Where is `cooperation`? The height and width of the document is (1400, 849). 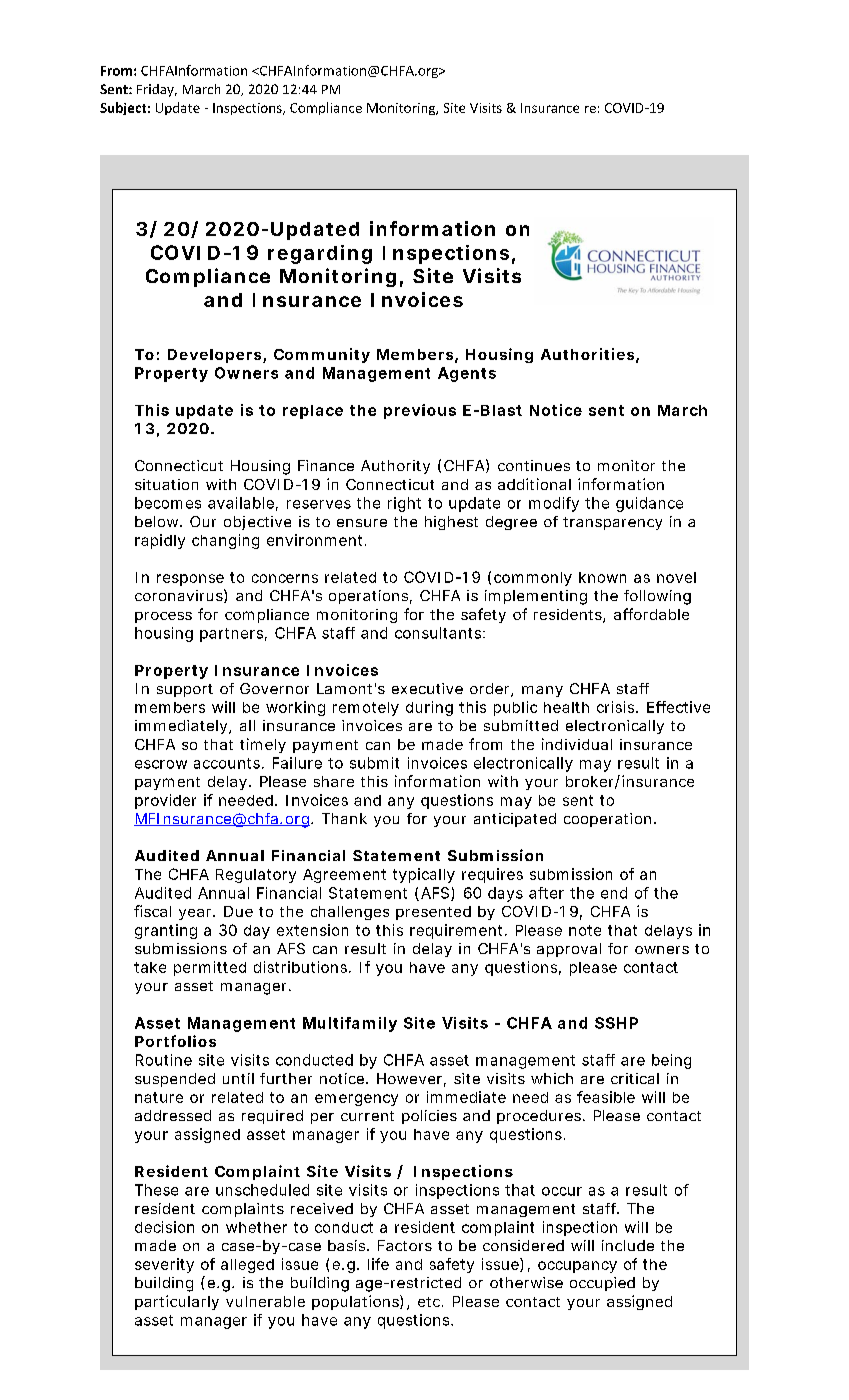
cooperation is located at coordinates (607, 820).
